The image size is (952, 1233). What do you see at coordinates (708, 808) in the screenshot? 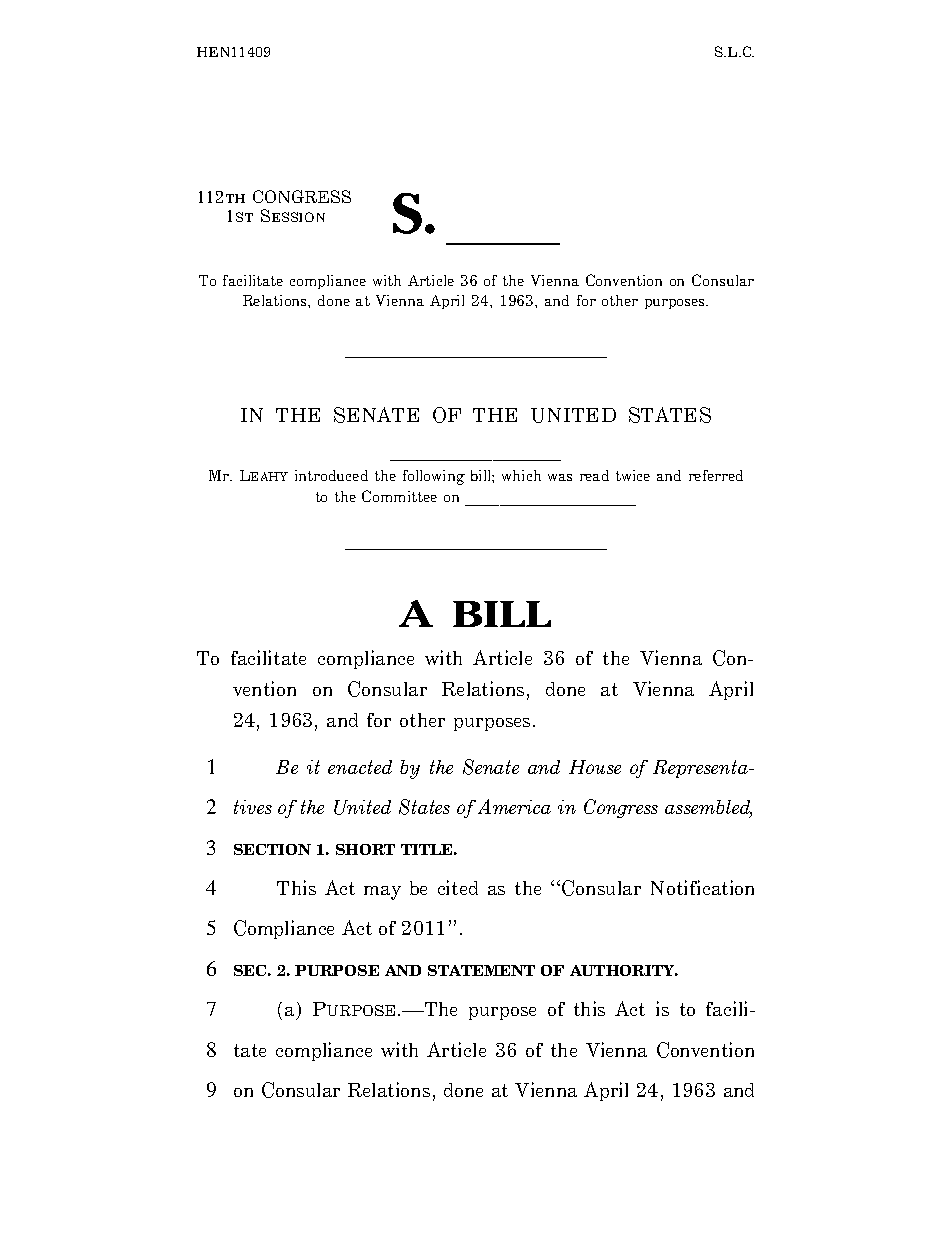
I see `assembled` at bounding box center [708, 808].
